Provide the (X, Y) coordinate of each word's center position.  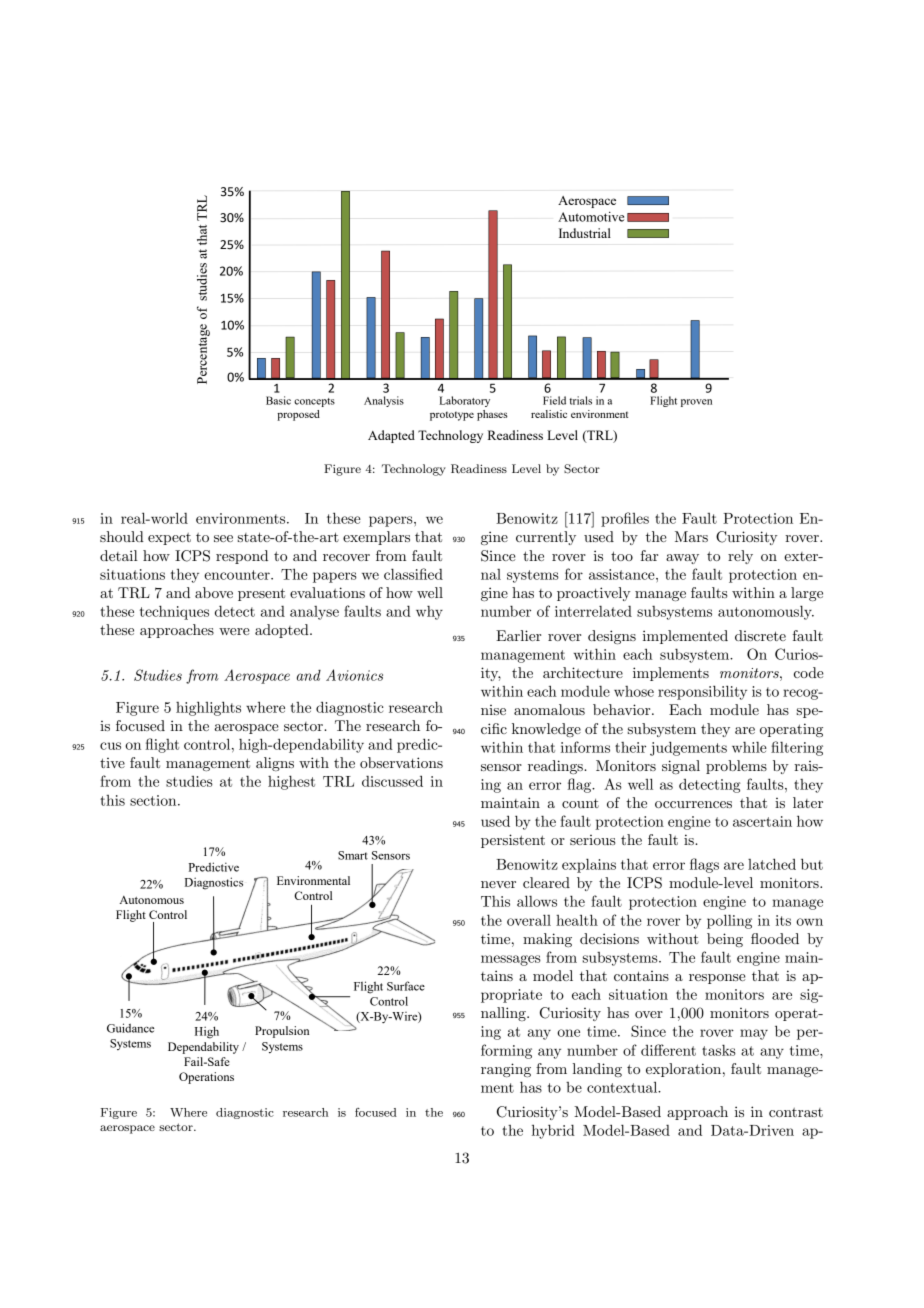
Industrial (585, 233)
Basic (278, 400)
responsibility (702, 692)
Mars (691, 536)
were (234, 631)
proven (696, 403)
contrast (796, 1112)
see (223, 538)
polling (729, 921)
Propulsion (282, 1032)
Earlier (518, 635)
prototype (452, 416)
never (498, 884)
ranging (506, 1070)
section (154, 800)
